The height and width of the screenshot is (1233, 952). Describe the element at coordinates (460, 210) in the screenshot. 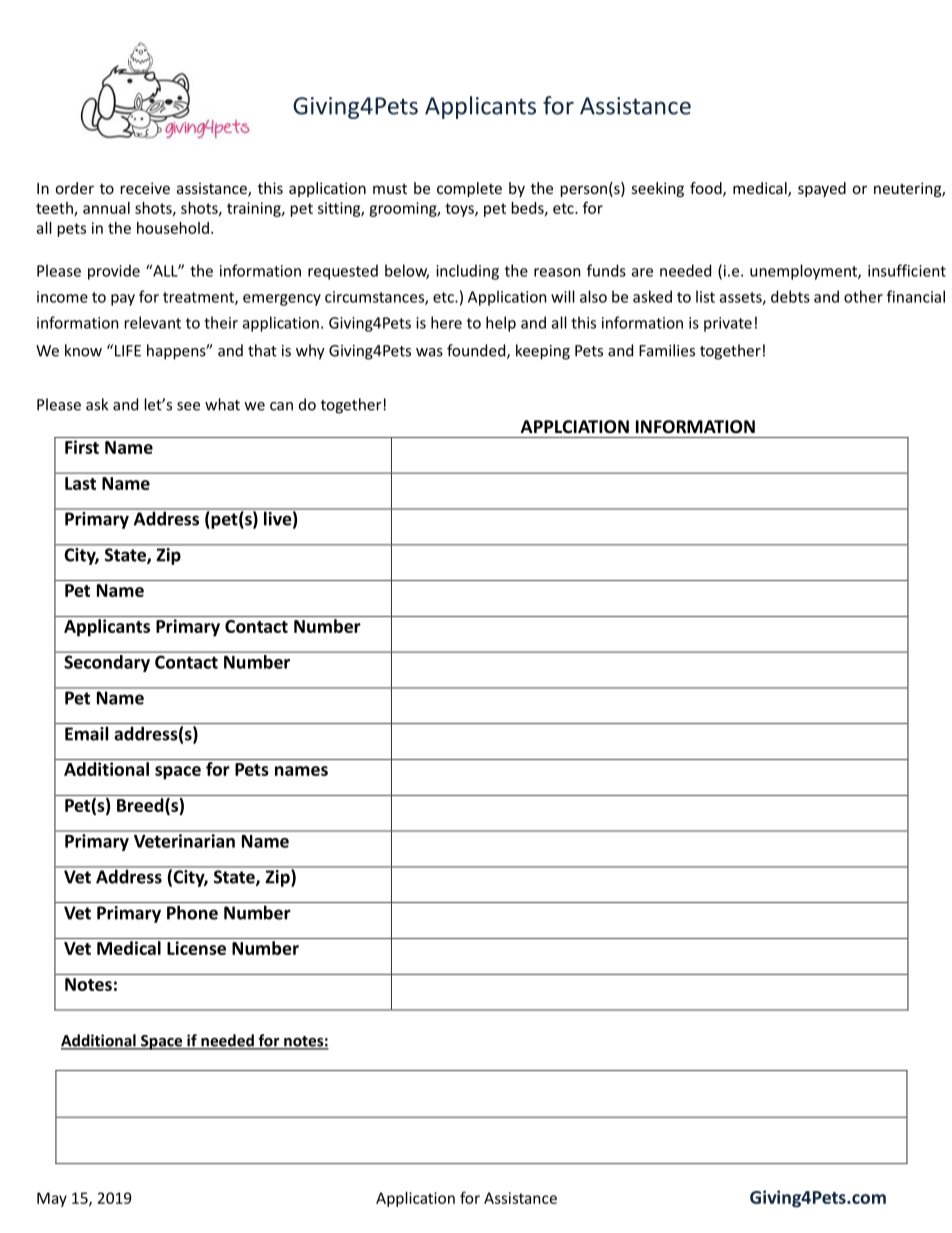

I see `toys` at that location.
